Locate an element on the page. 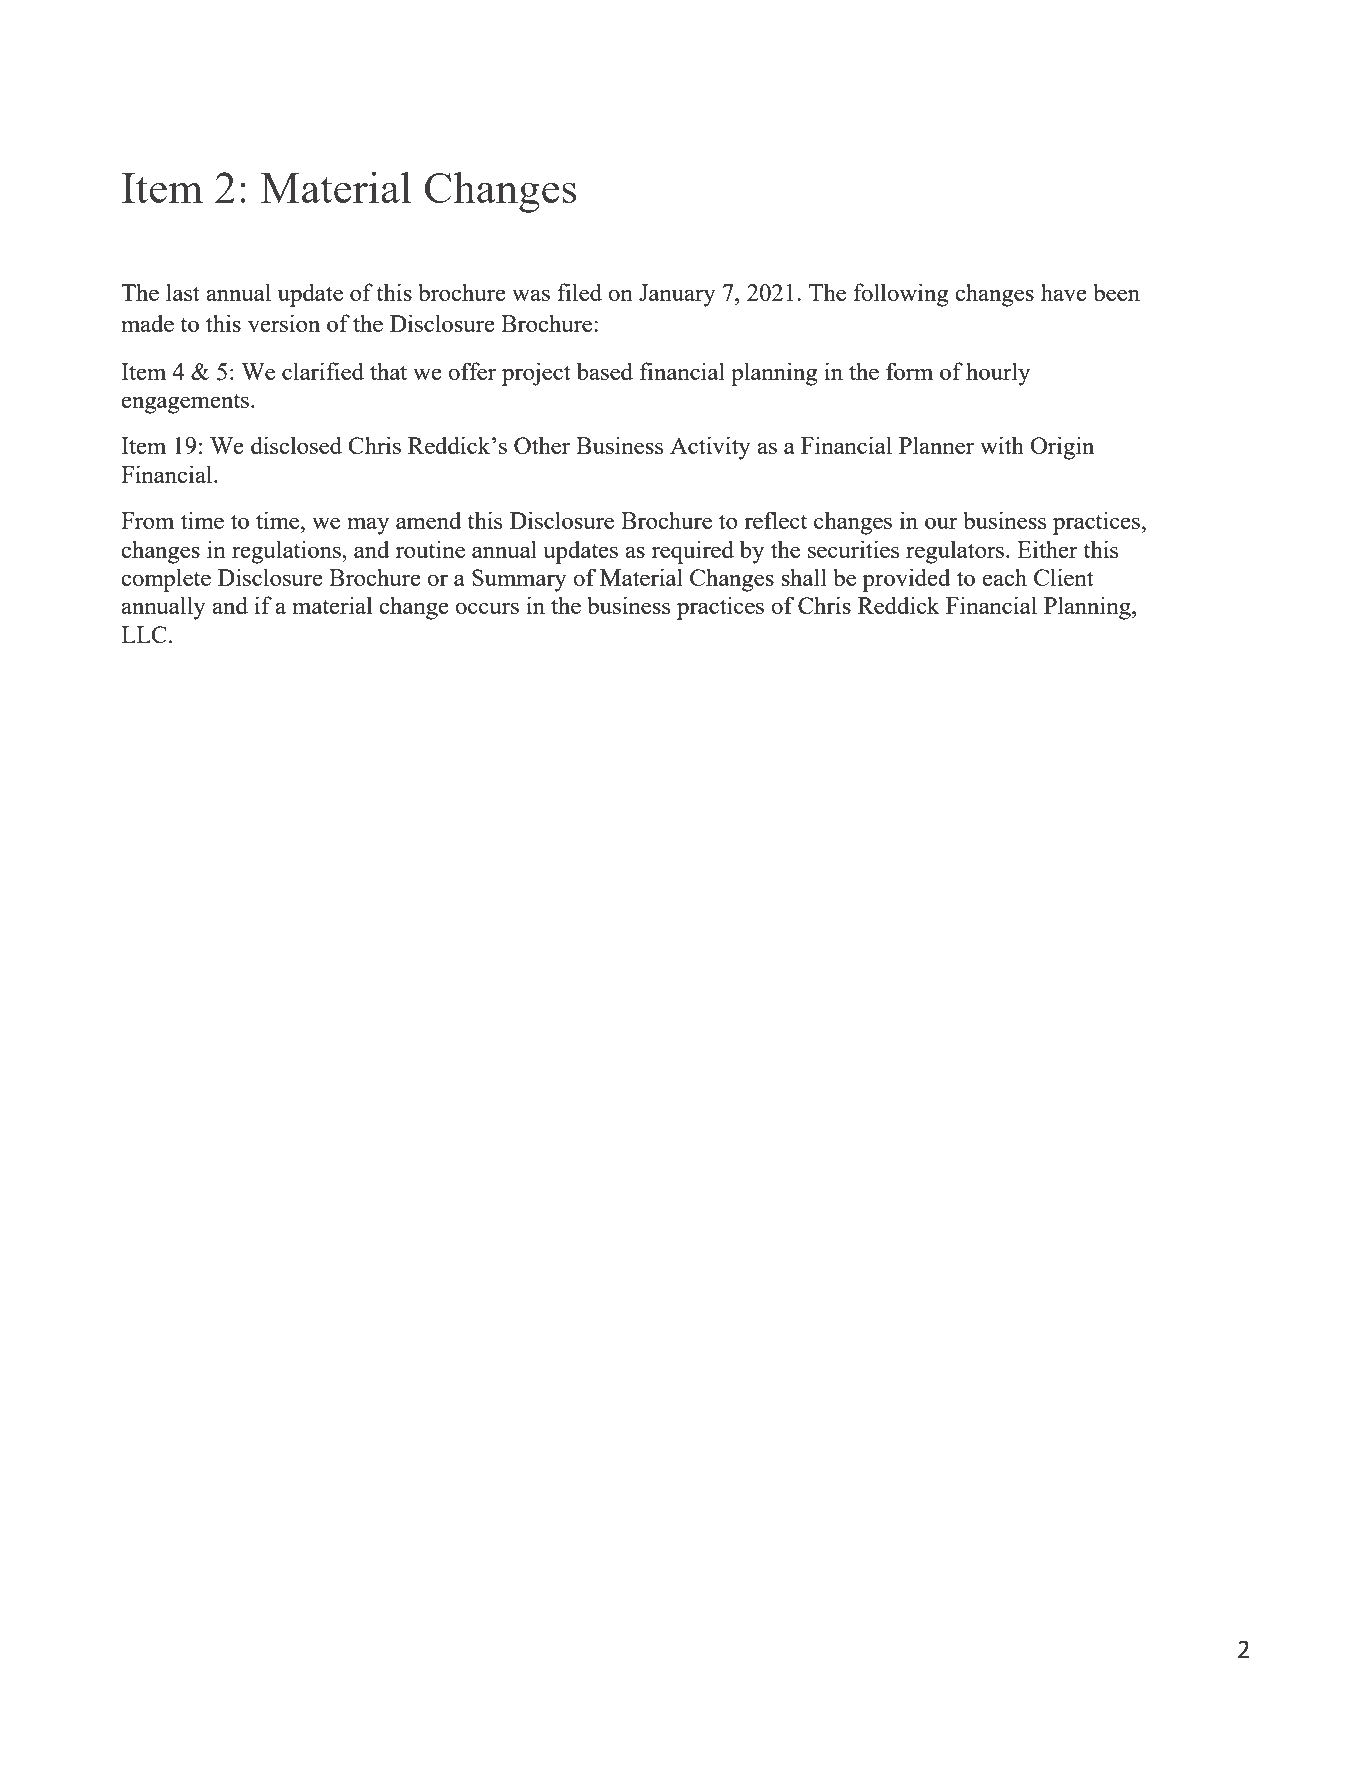 The image size is (1372, 1776). clarified is located at coordinates (323, 371).
